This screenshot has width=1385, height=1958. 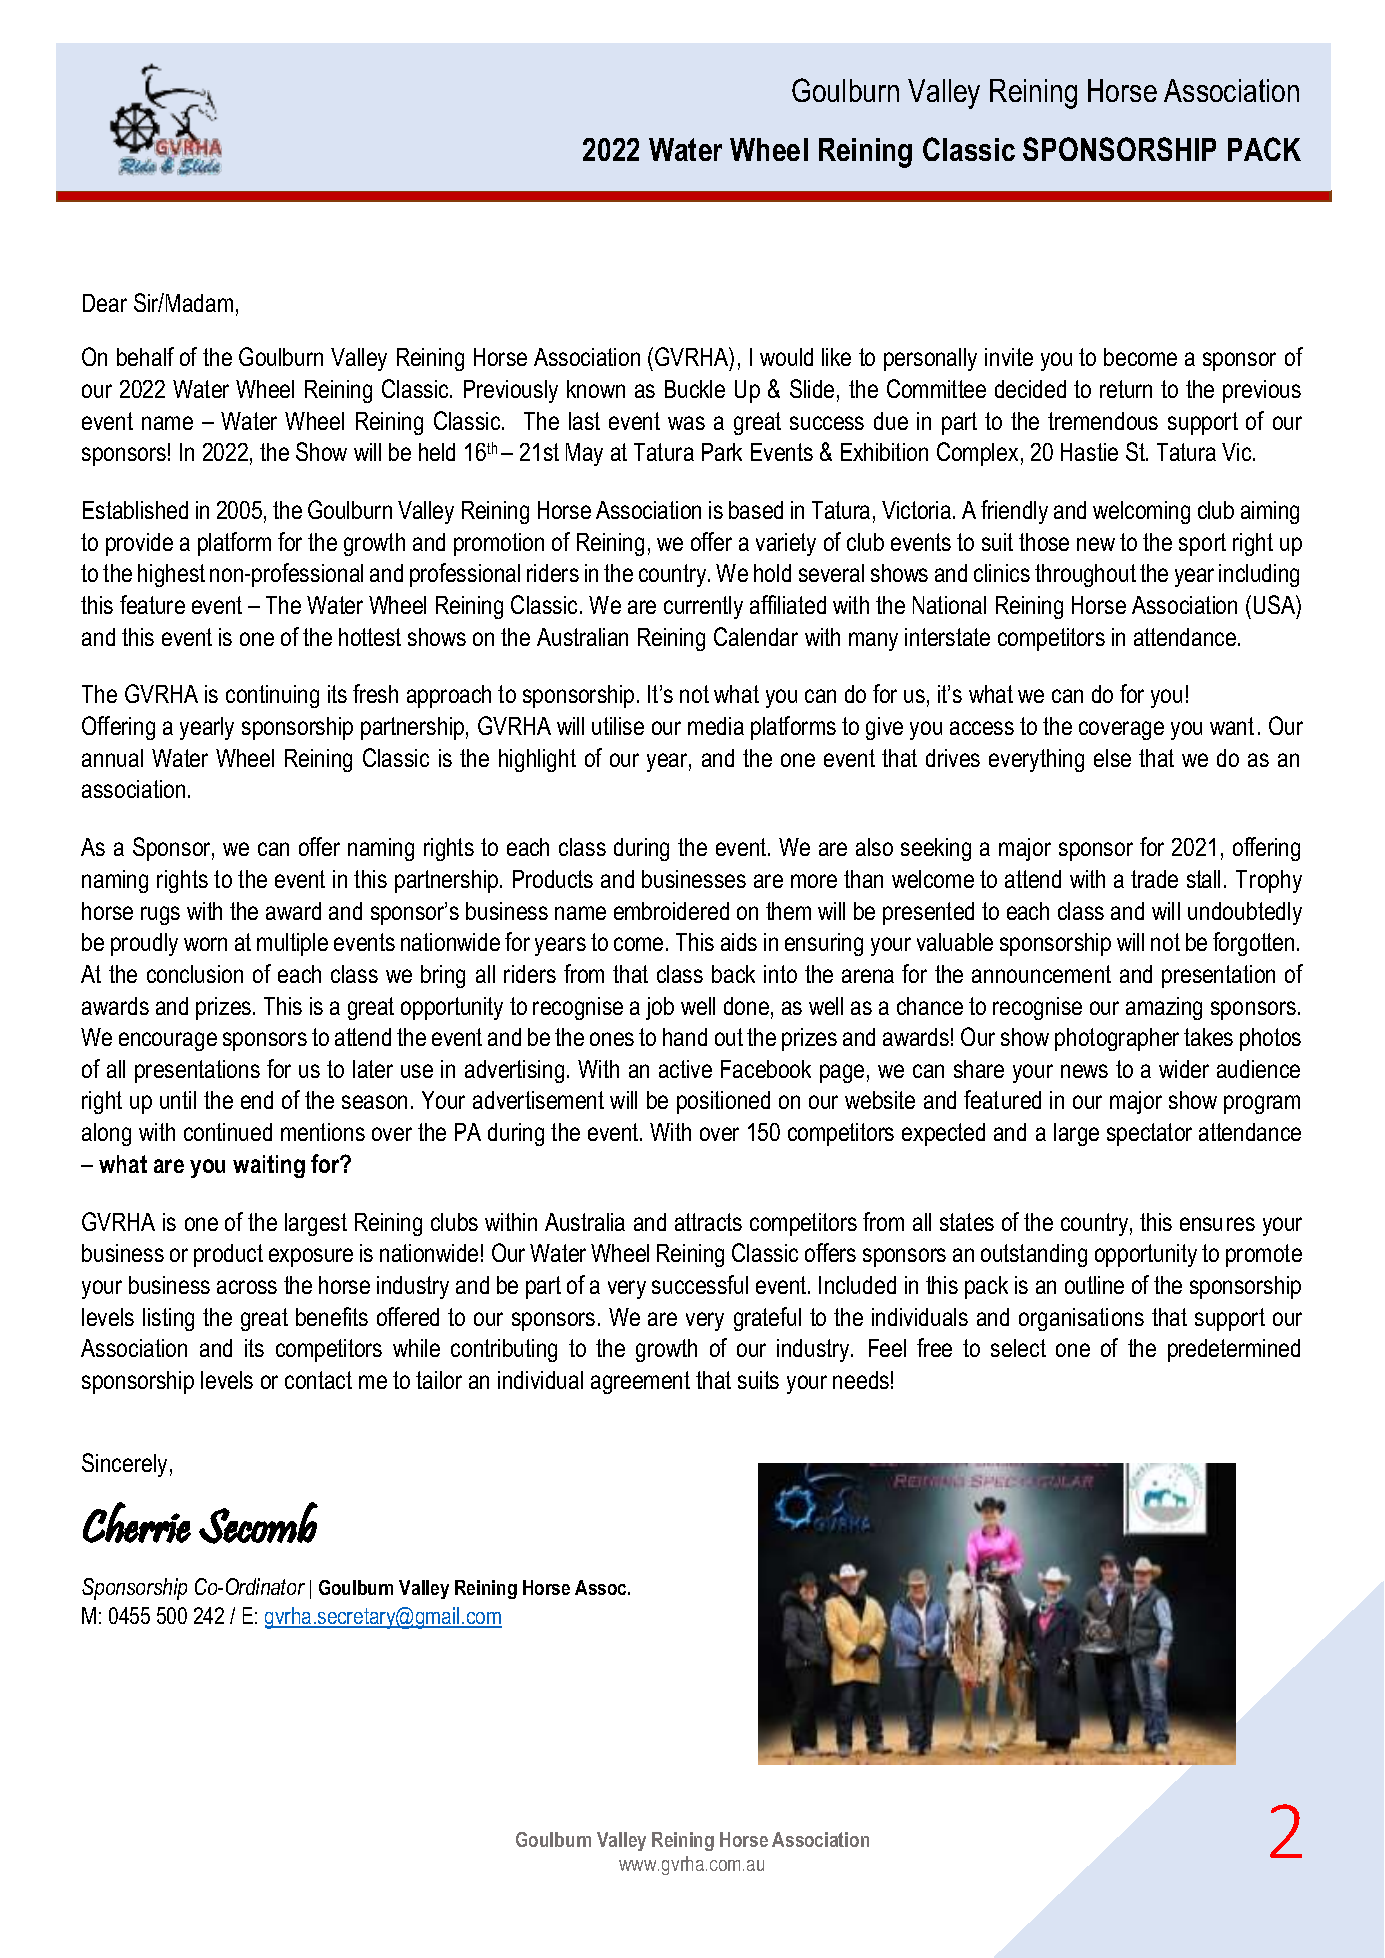 I want to click on positioned, so click(x=723, y=1102).
